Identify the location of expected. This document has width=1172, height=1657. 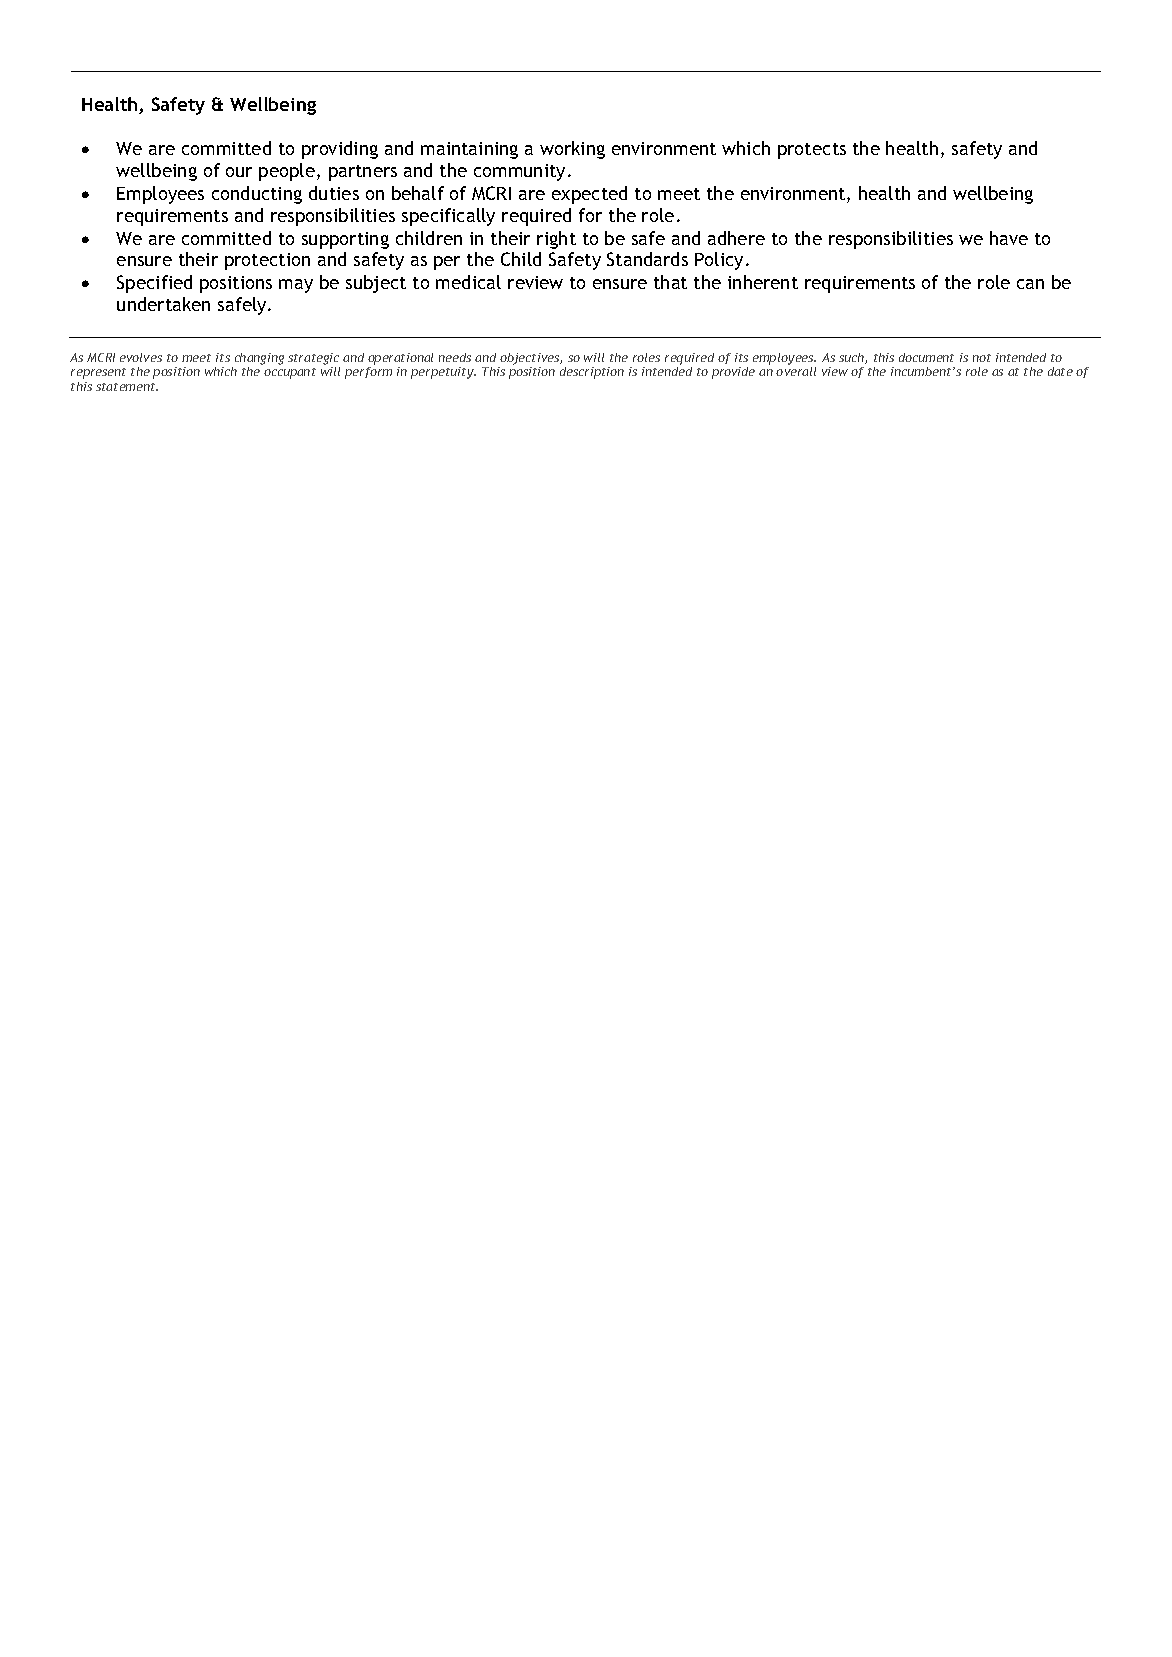
(589, 195).
